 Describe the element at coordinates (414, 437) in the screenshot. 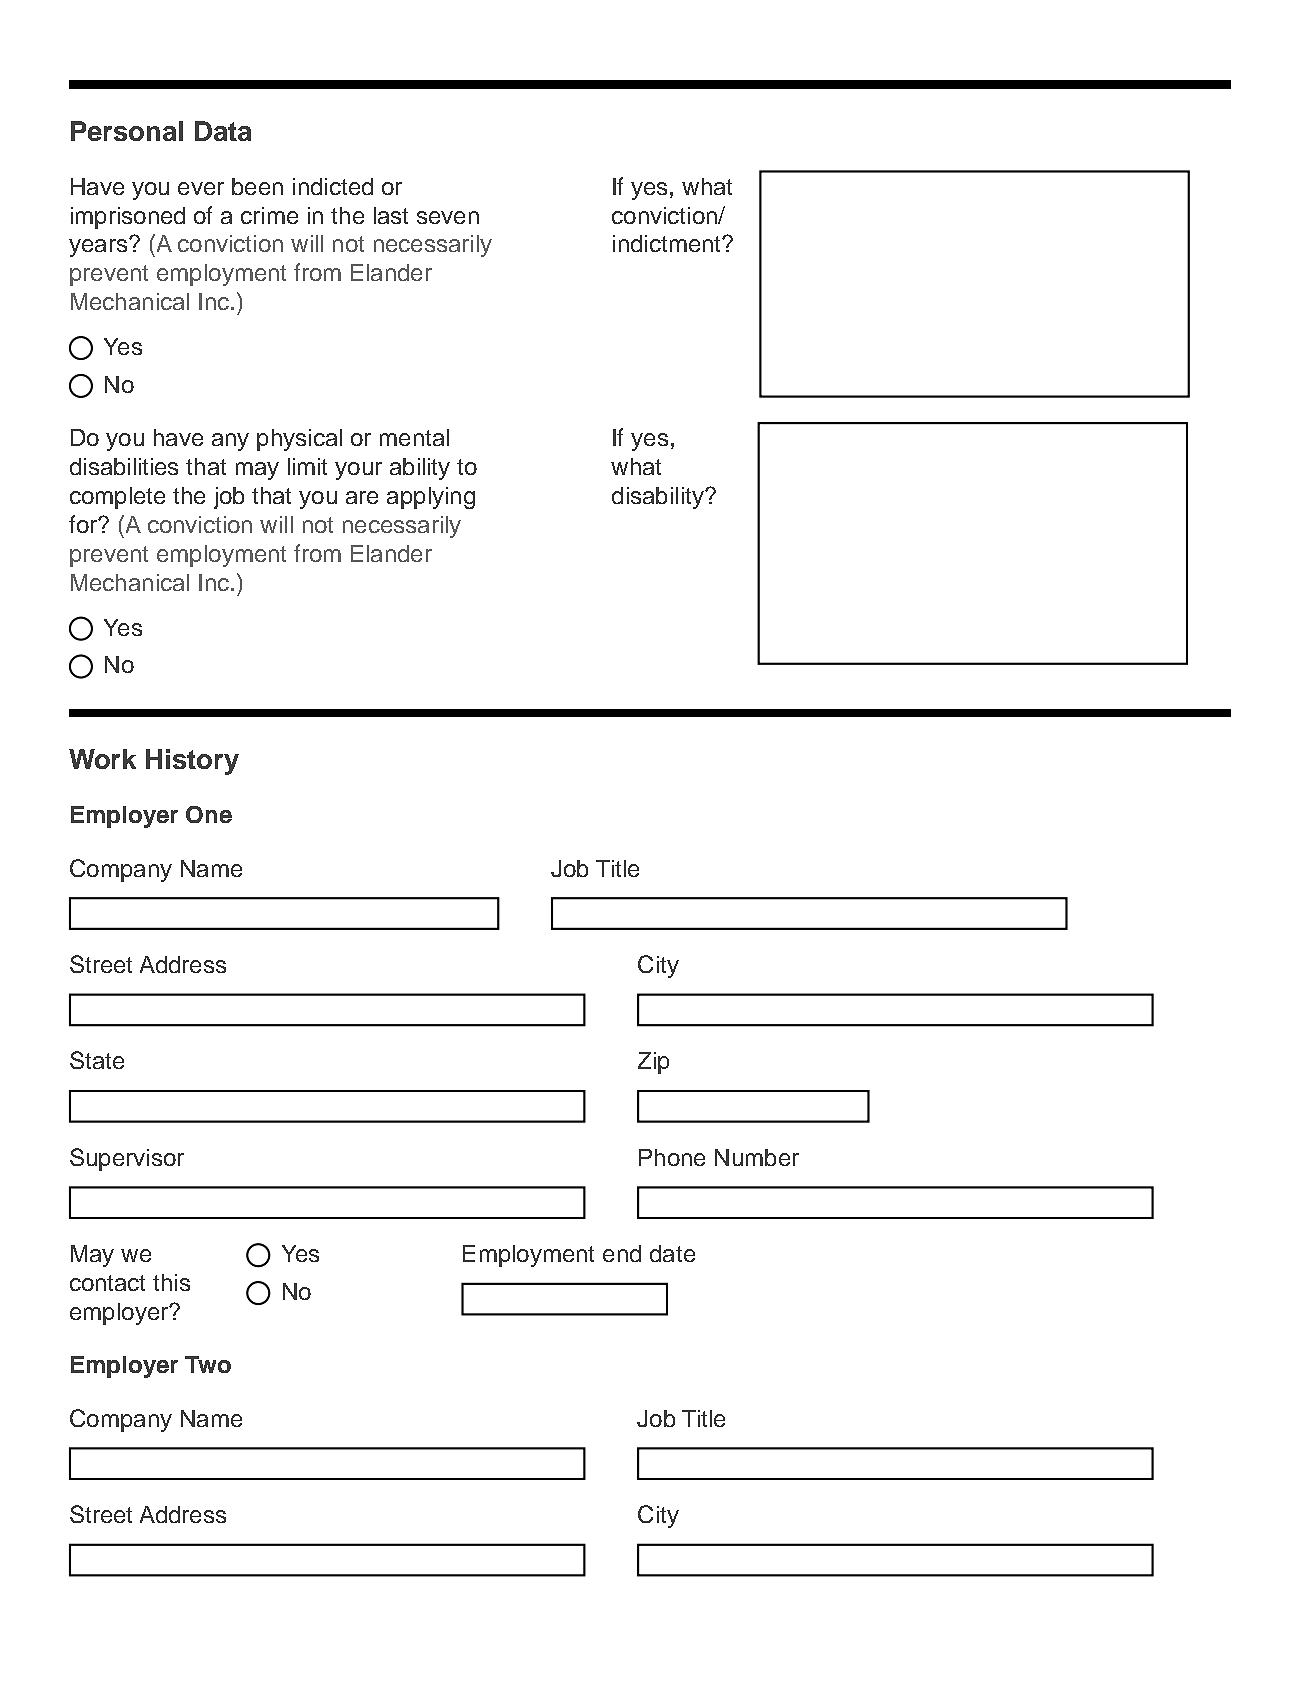

I see `mental` at that location.
